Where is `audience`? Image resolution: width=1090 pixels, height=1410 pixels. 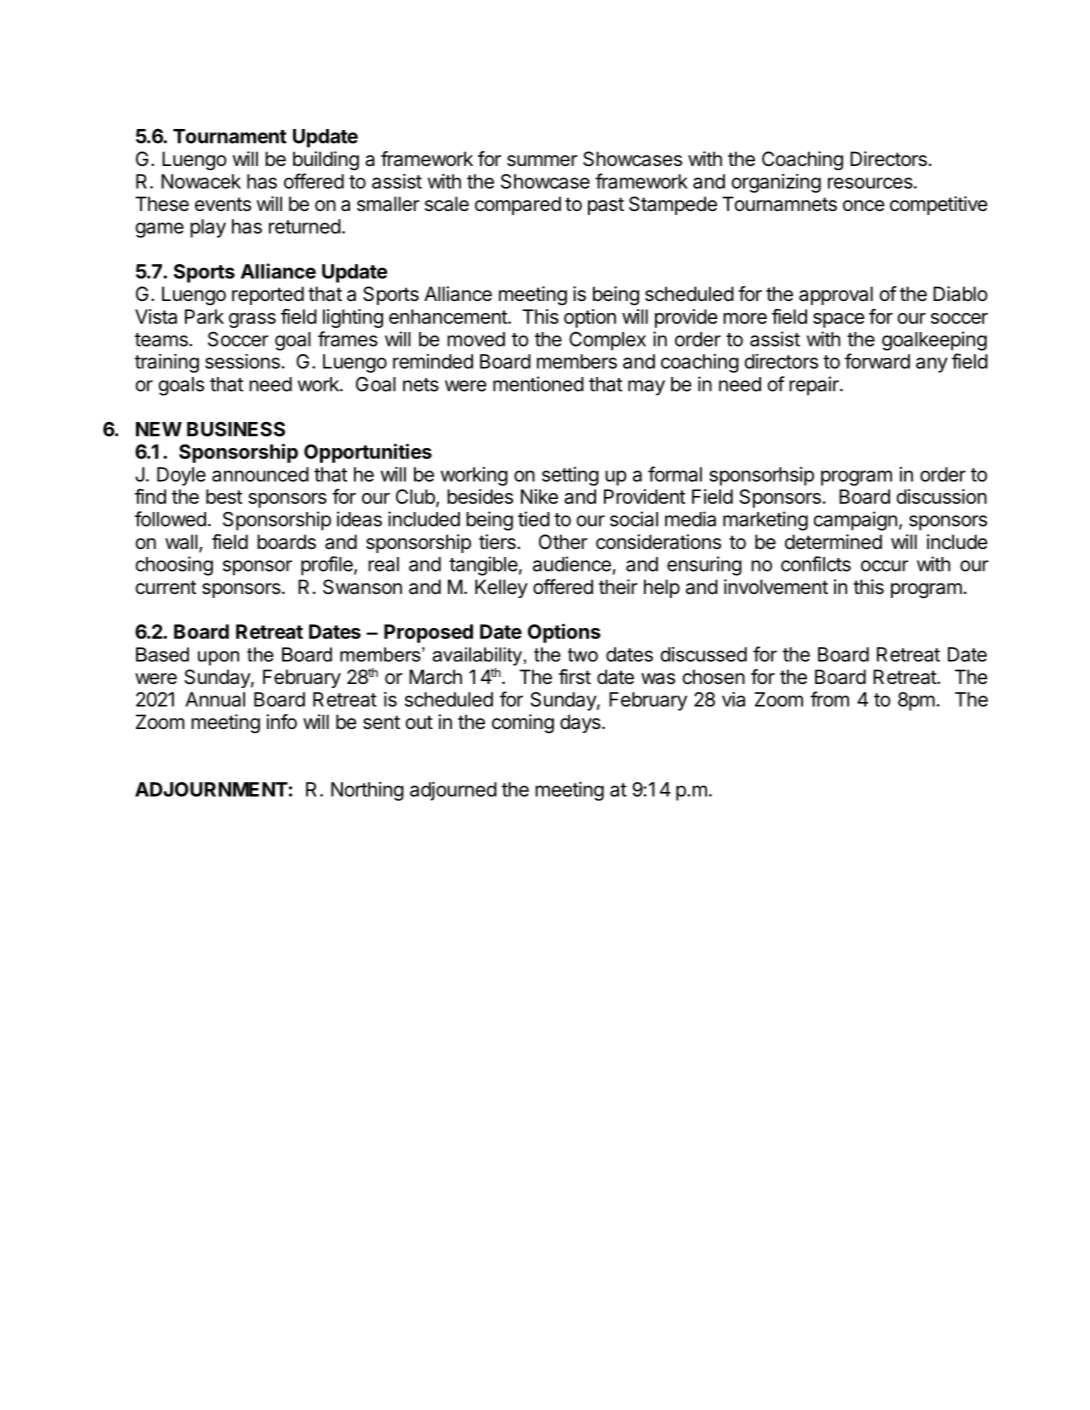
audience is located at coordinates (572, 564).
